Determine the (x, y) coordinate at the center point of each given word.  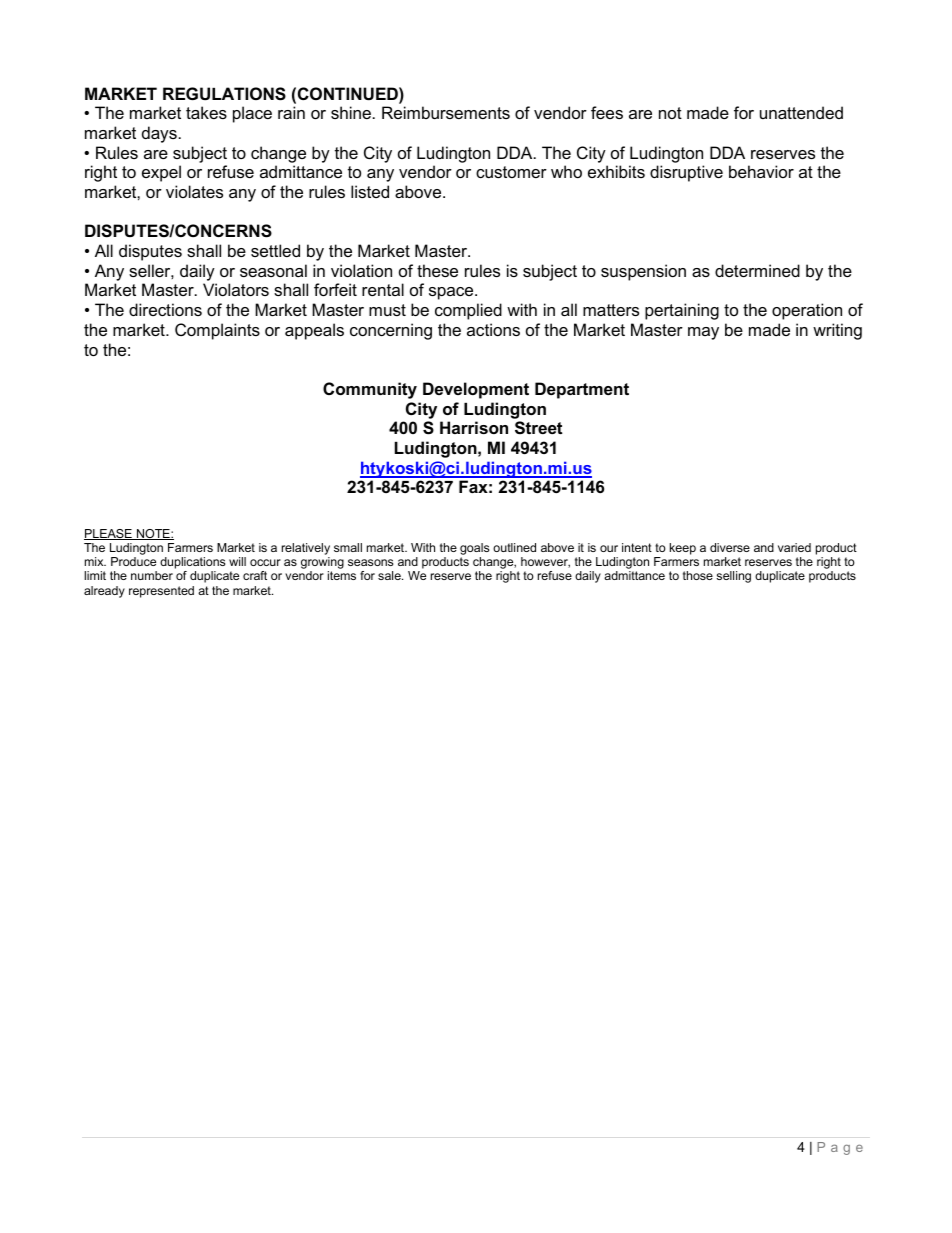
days (159, 134)
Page (840, 1148)
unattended (801, 112)
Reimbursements (446, 112)
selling (733, 577)
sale (390, 575)
